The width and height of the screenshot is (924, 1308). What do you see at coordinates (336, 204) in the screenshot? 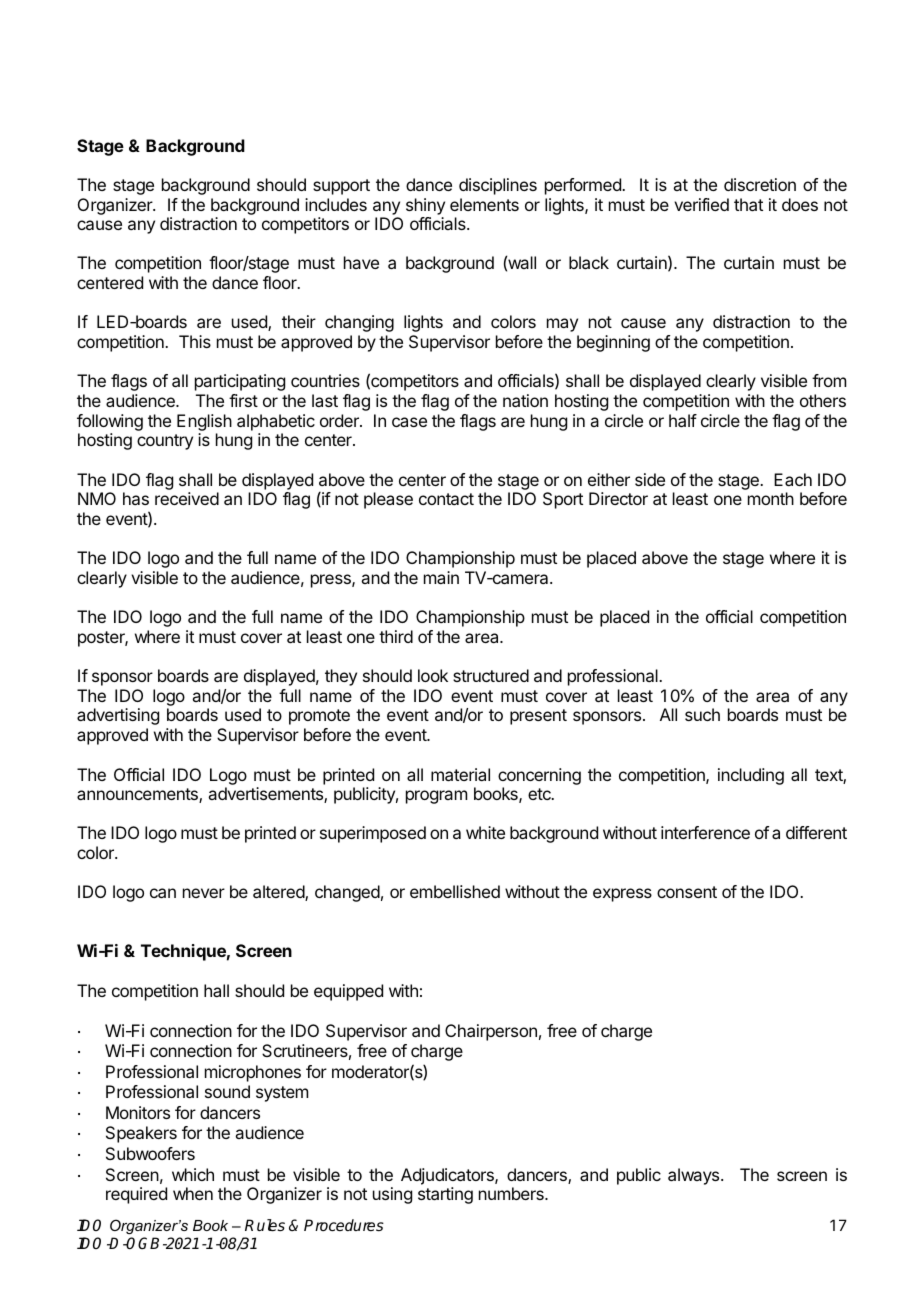
I see `includes` at bounding box center [336, 204].
